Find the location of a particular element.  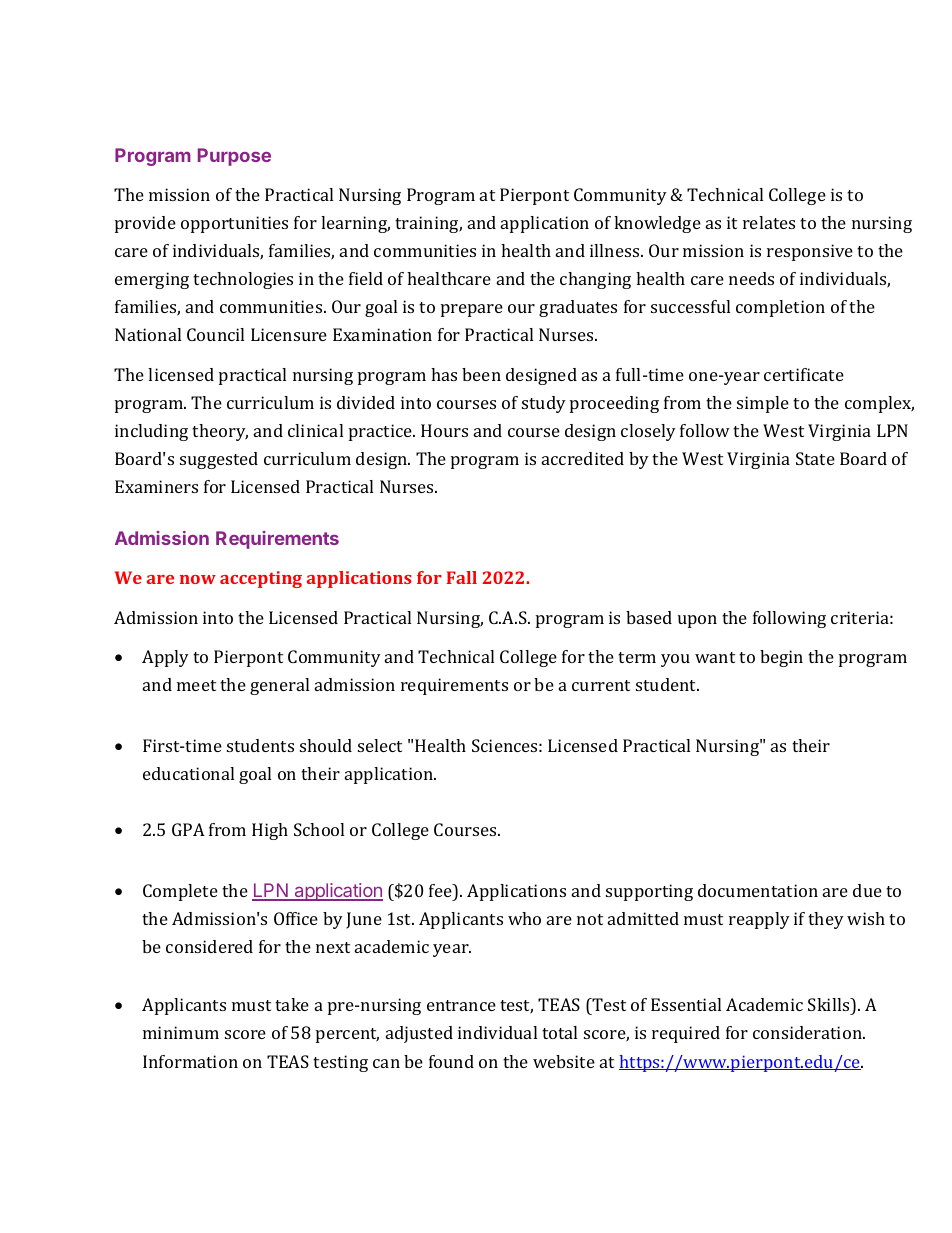

minimum is located at coordinates (181, 1032).
